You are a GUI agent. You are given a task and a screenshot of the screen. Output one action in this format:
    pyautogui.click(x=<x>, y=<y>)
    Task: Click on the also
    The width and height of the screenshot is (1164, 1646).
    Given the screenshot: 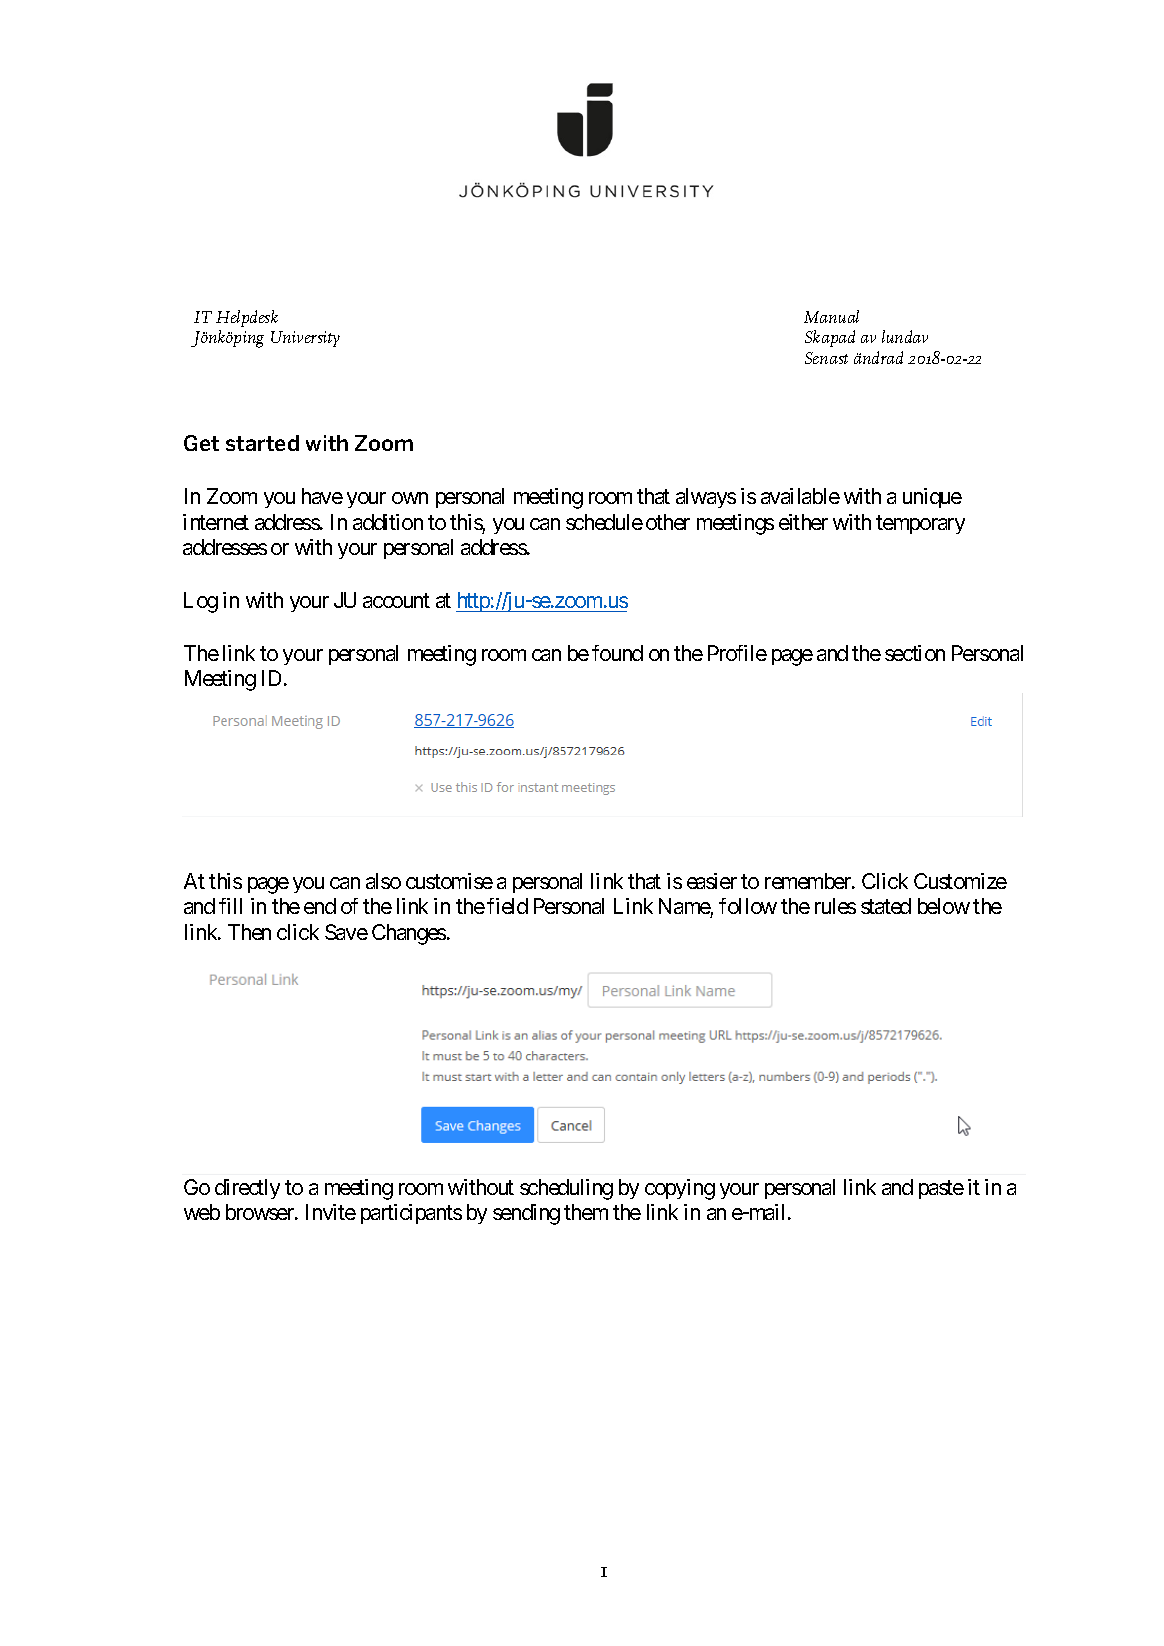 What is the action you would take?
    pyautogui.click(x=383, y=881)
